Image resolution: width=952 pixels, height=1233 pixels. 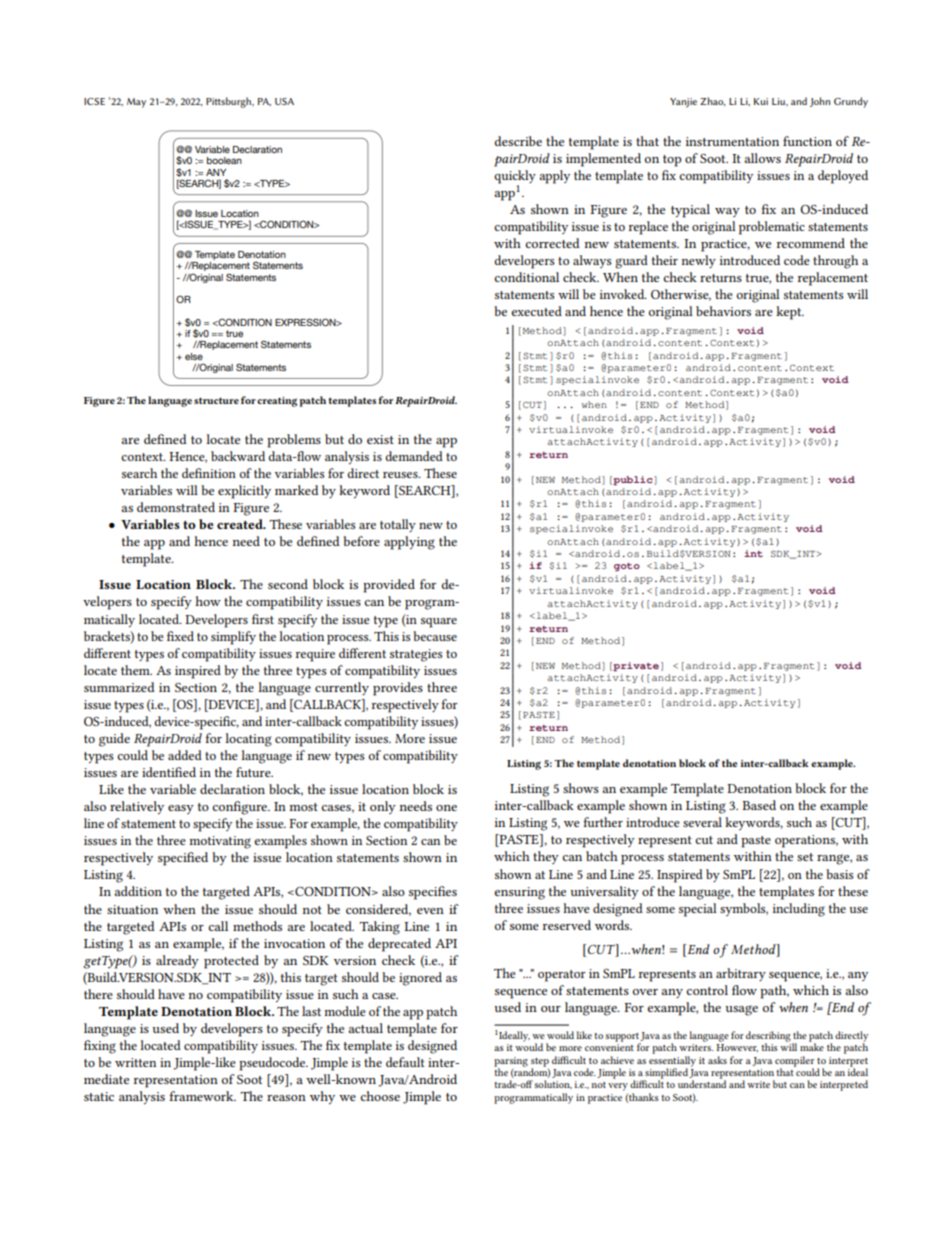 I want to click on motivating, so click(x=220, y=842).
